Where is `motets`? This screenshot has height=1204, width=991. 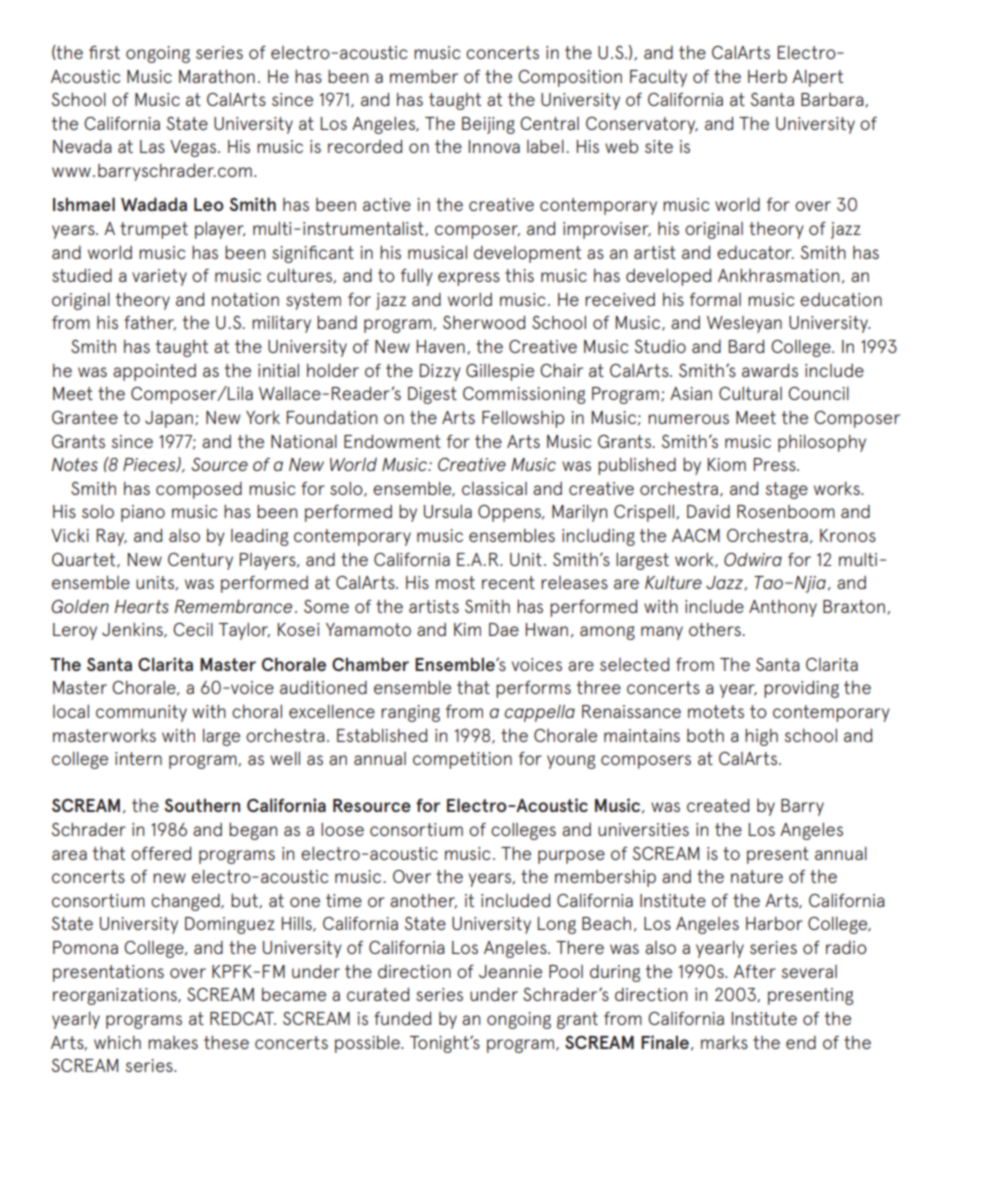 motets is located at coordinates (716, 711).
